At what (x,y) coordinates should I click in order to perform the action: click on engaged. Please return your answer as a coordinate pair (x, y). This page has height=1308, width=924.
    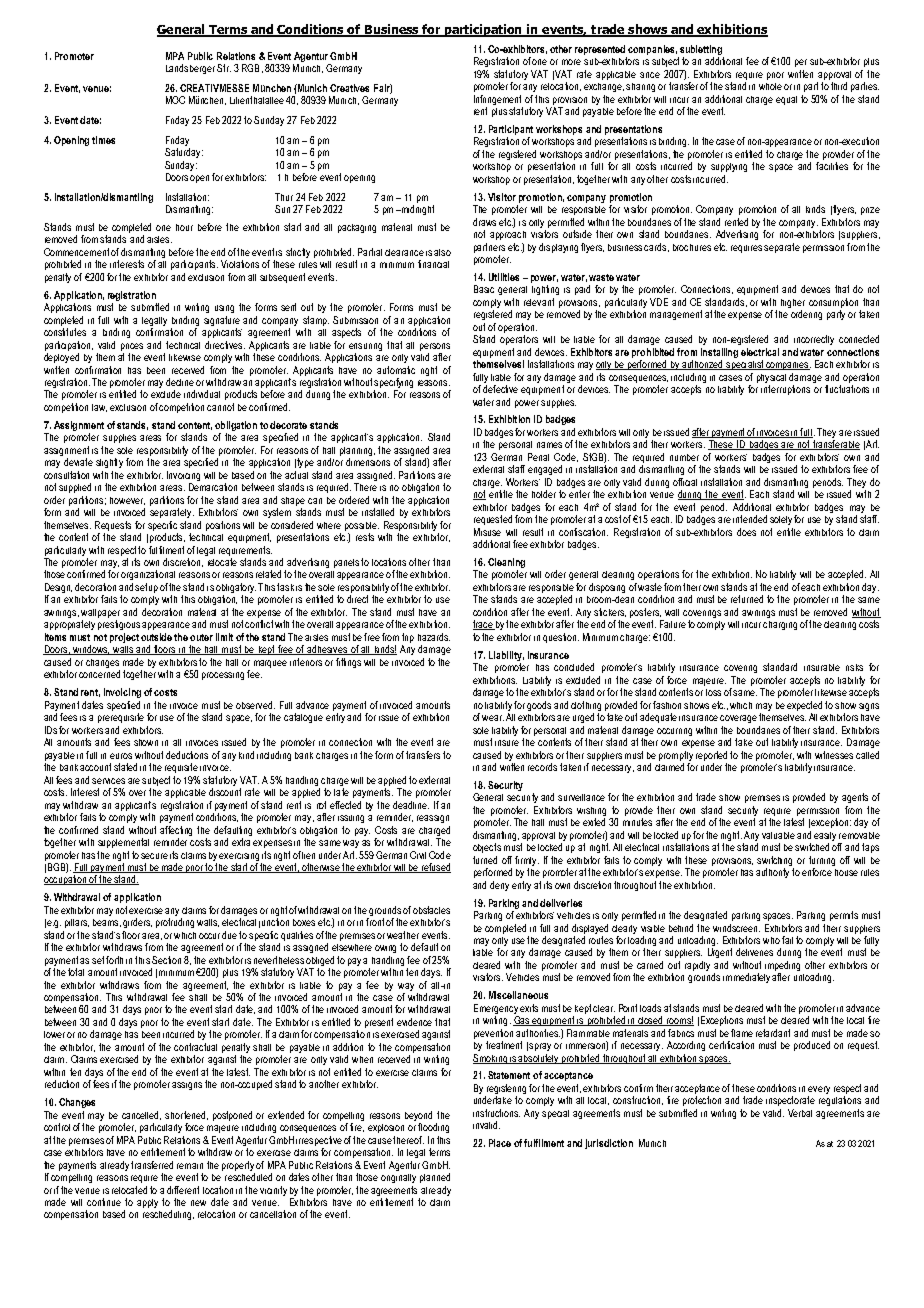
    Looking at the image, I should click on (545, 470).
